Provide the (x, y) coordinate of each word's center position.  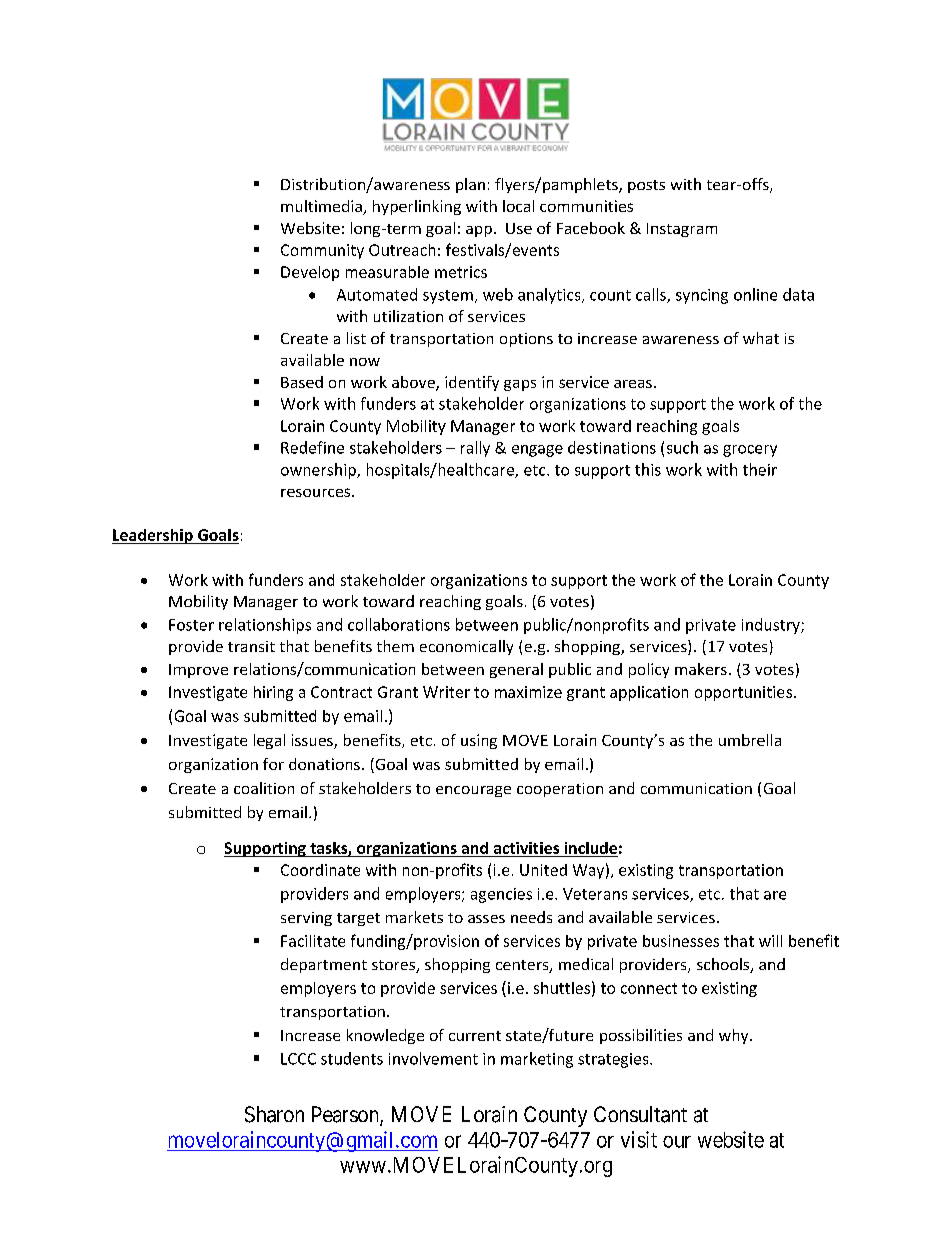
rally (475, 449)
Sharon (274, 1114)
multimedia (322, 207)
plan (470, 185)
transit (251, 646)
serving (306, 919)
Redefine (312, 447)
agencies (501, 895)
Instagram (682, 230)
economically (466, 647)
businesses (681, 941)
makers (701, 669)
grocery (750, 451)
